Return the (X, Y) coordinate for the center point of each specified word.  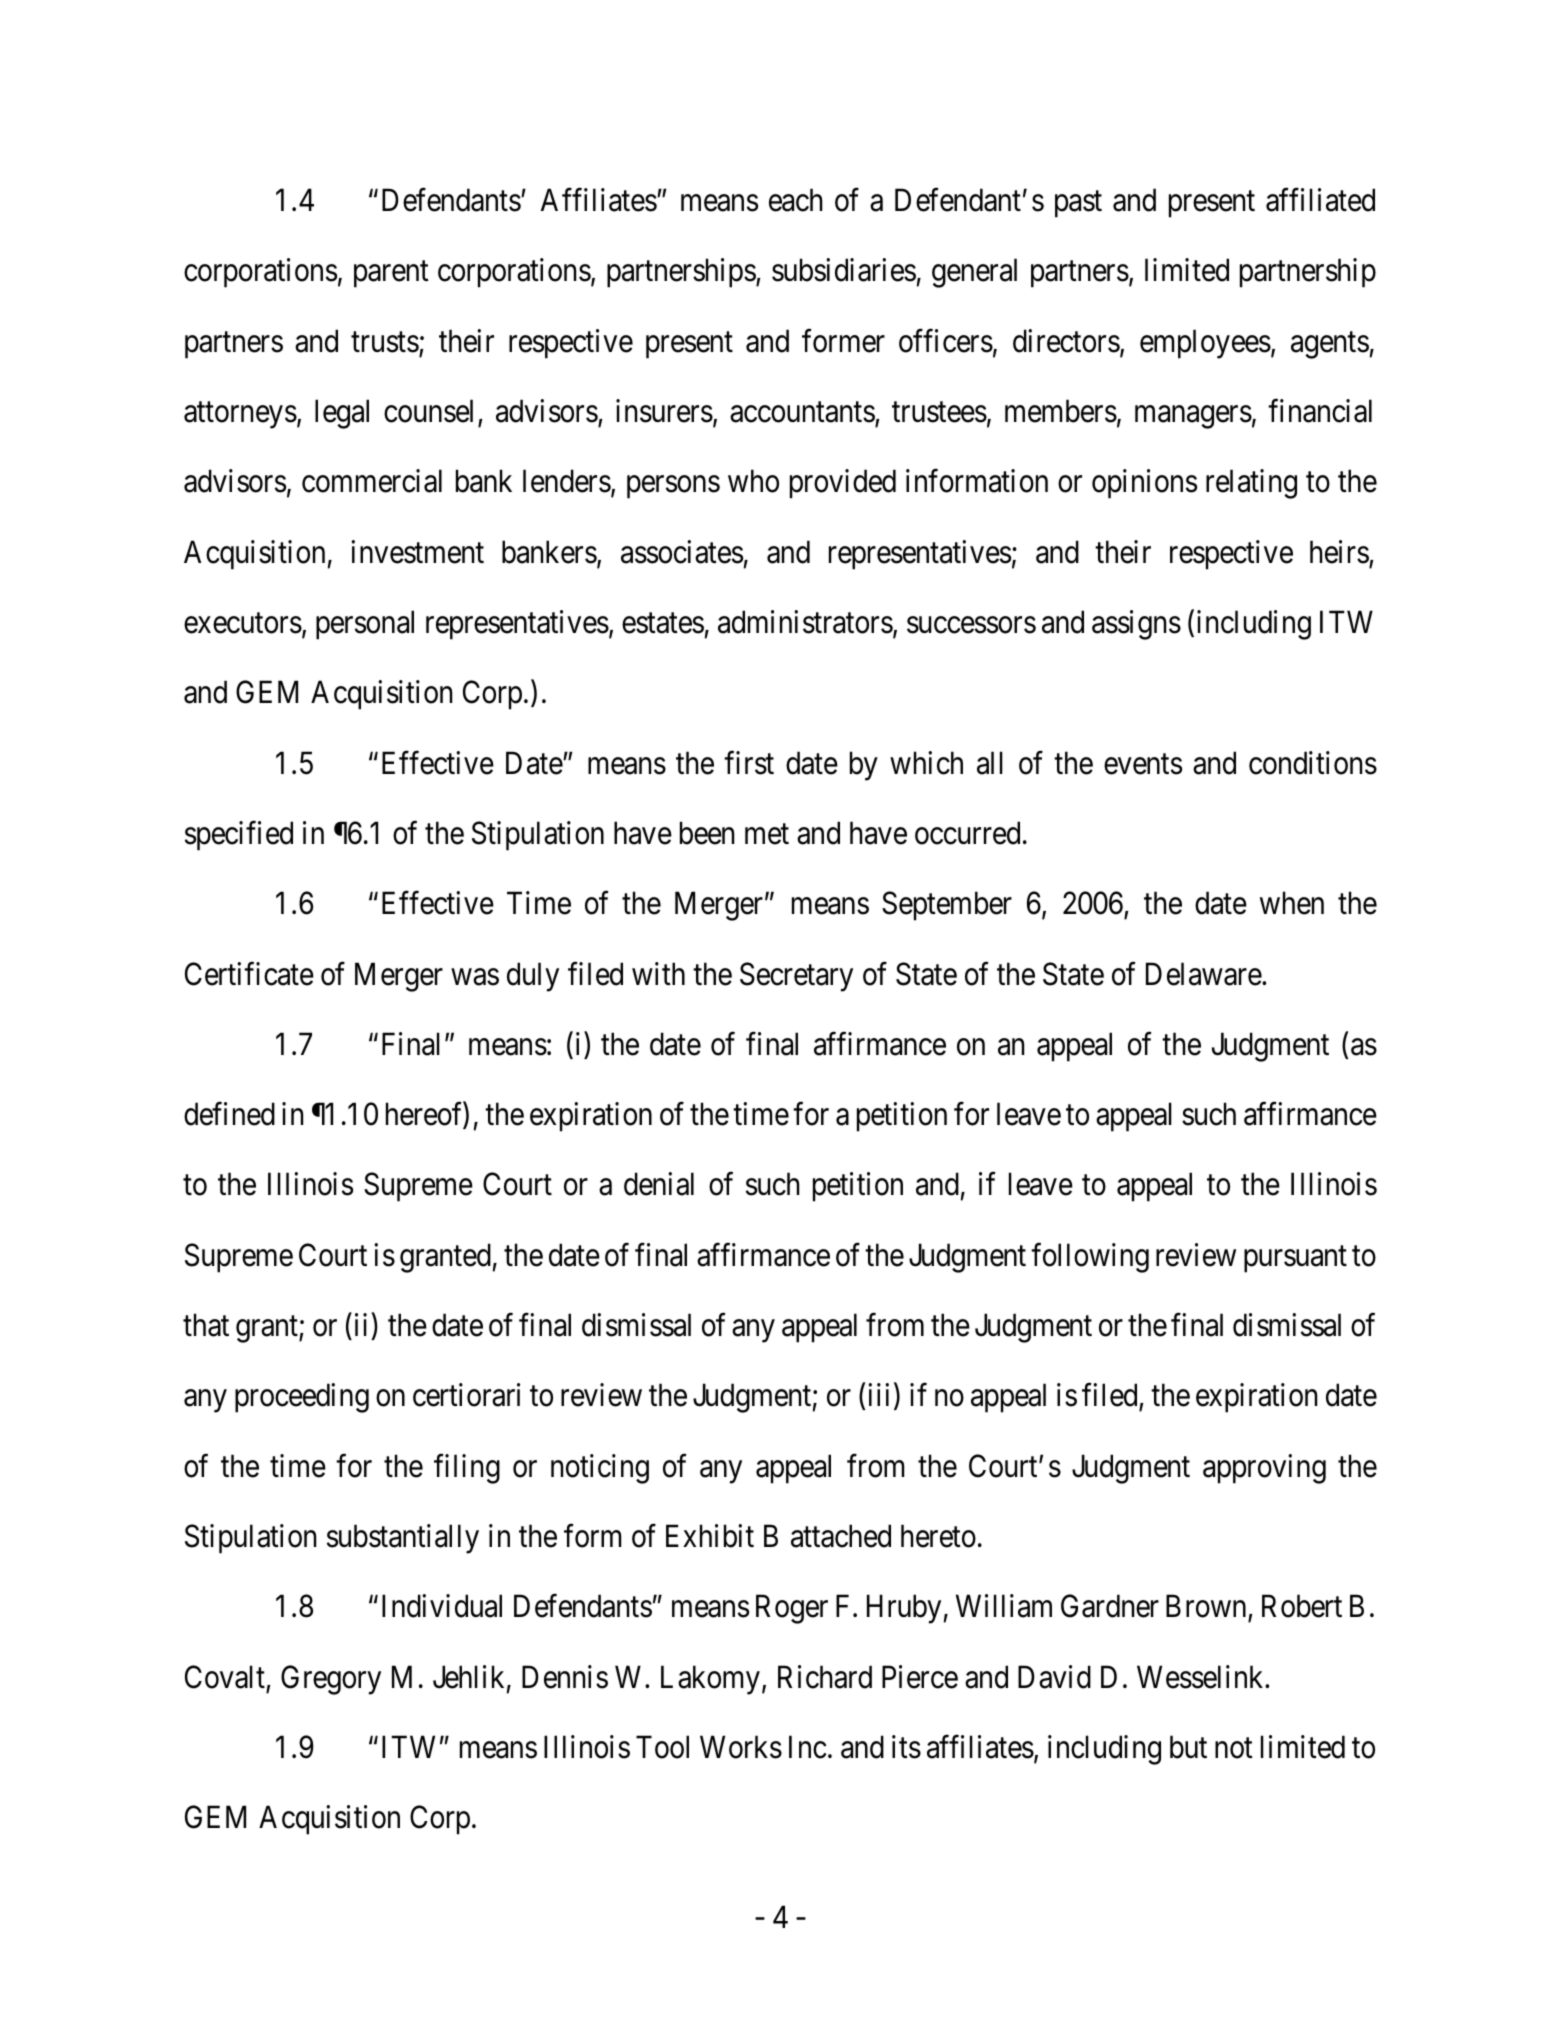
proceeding (302, 1398)
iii (878, 1395)
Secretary (796, 977)
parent (391, 275)
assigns (1136, 625)
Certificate (249, 974)
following (1090, 1258)
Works (741, 1747)
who (753, 481)
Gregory (331, 1680)
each (796, 200)
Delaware (1204, 974)
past (1078, 204)
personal (365, 625)
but (1188, 1747)
